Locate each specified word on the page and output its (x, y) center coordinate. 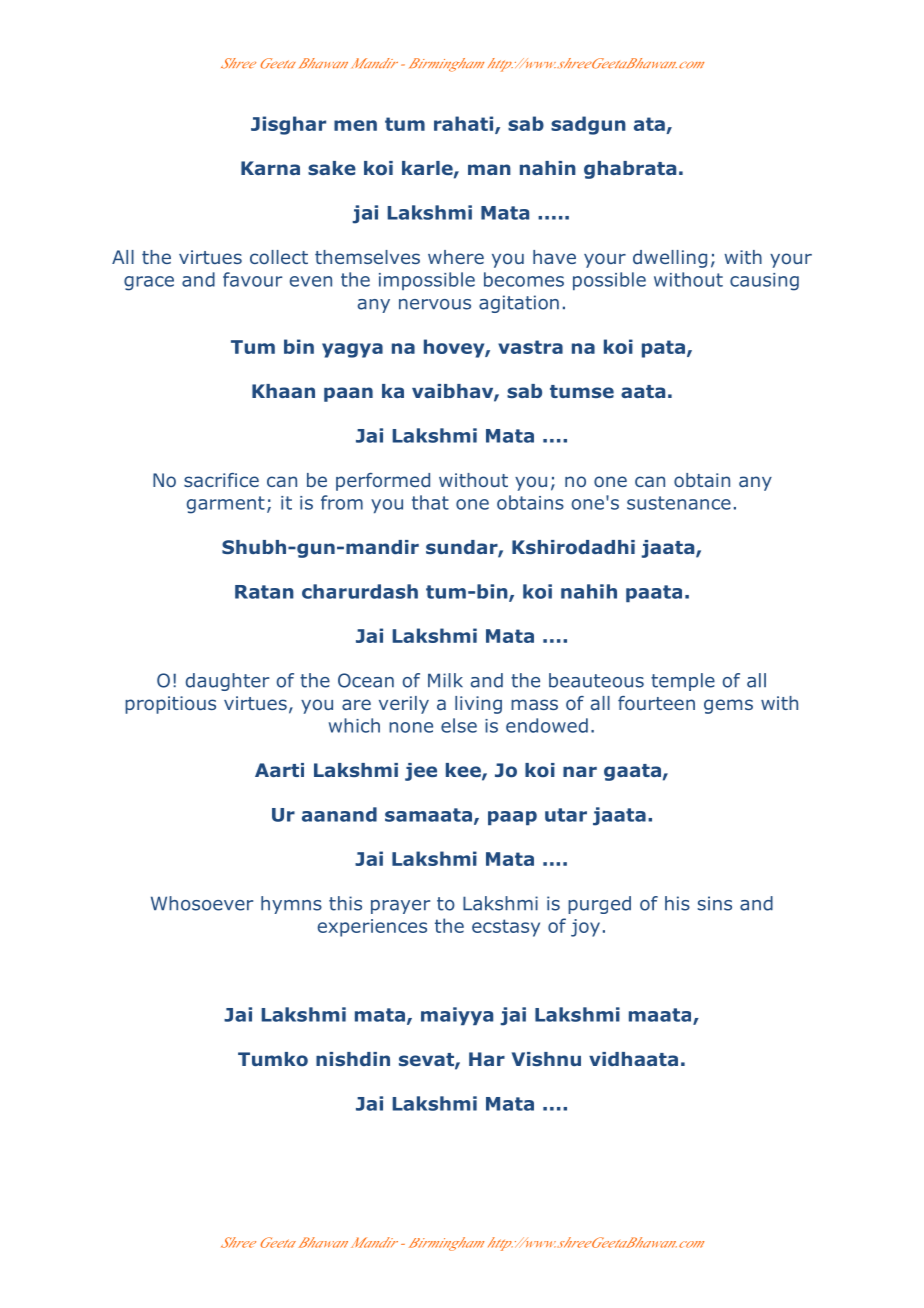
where (456, 257)
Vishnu (546, 1059)
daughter (227, 682)
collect (279, 257)
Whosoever (202, 903)
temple (683, 682)
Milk (445, 680)
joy (585, 928)
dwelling (670, 259)
